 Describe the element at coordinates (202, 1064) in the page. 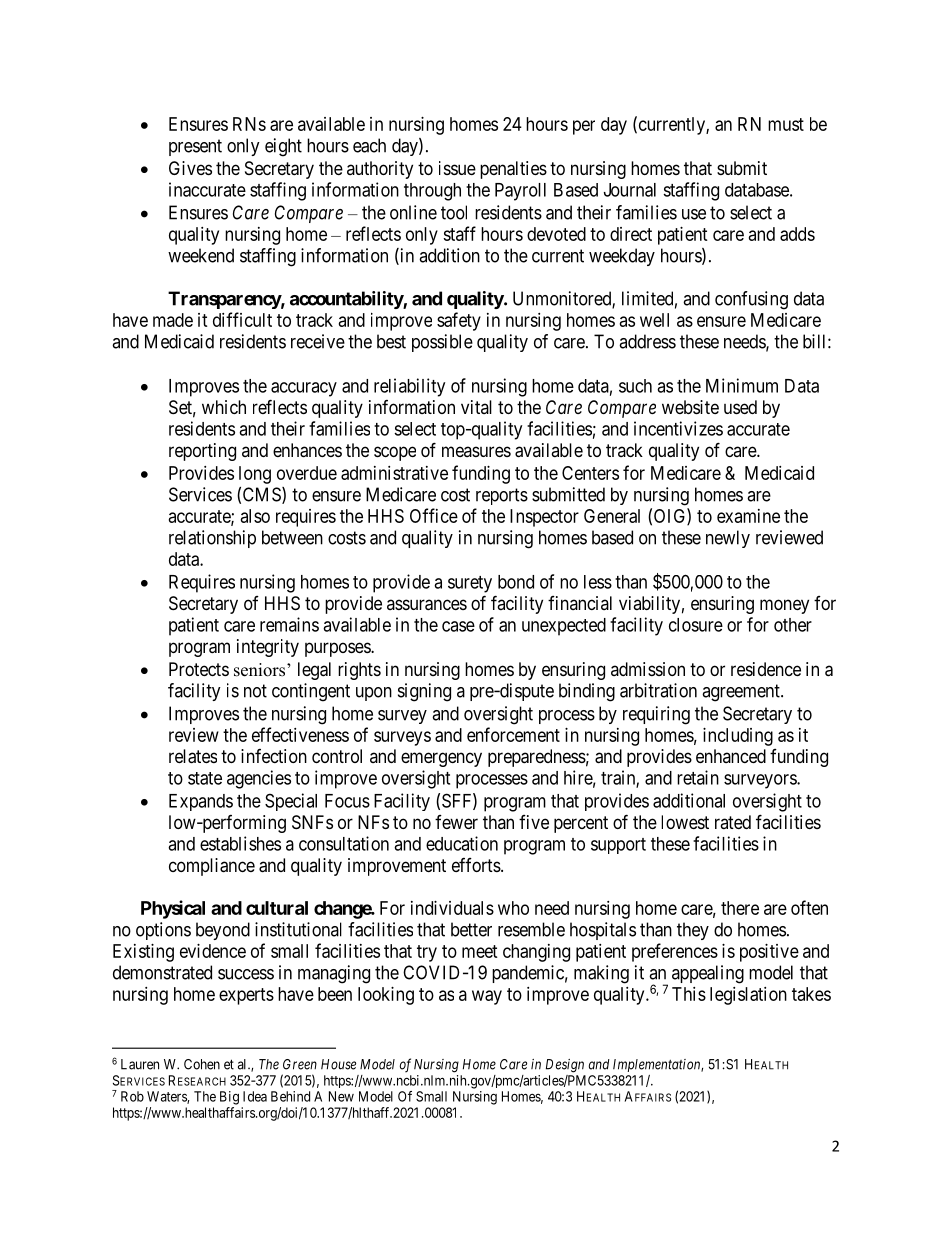

I see `Cohen` at that location.
